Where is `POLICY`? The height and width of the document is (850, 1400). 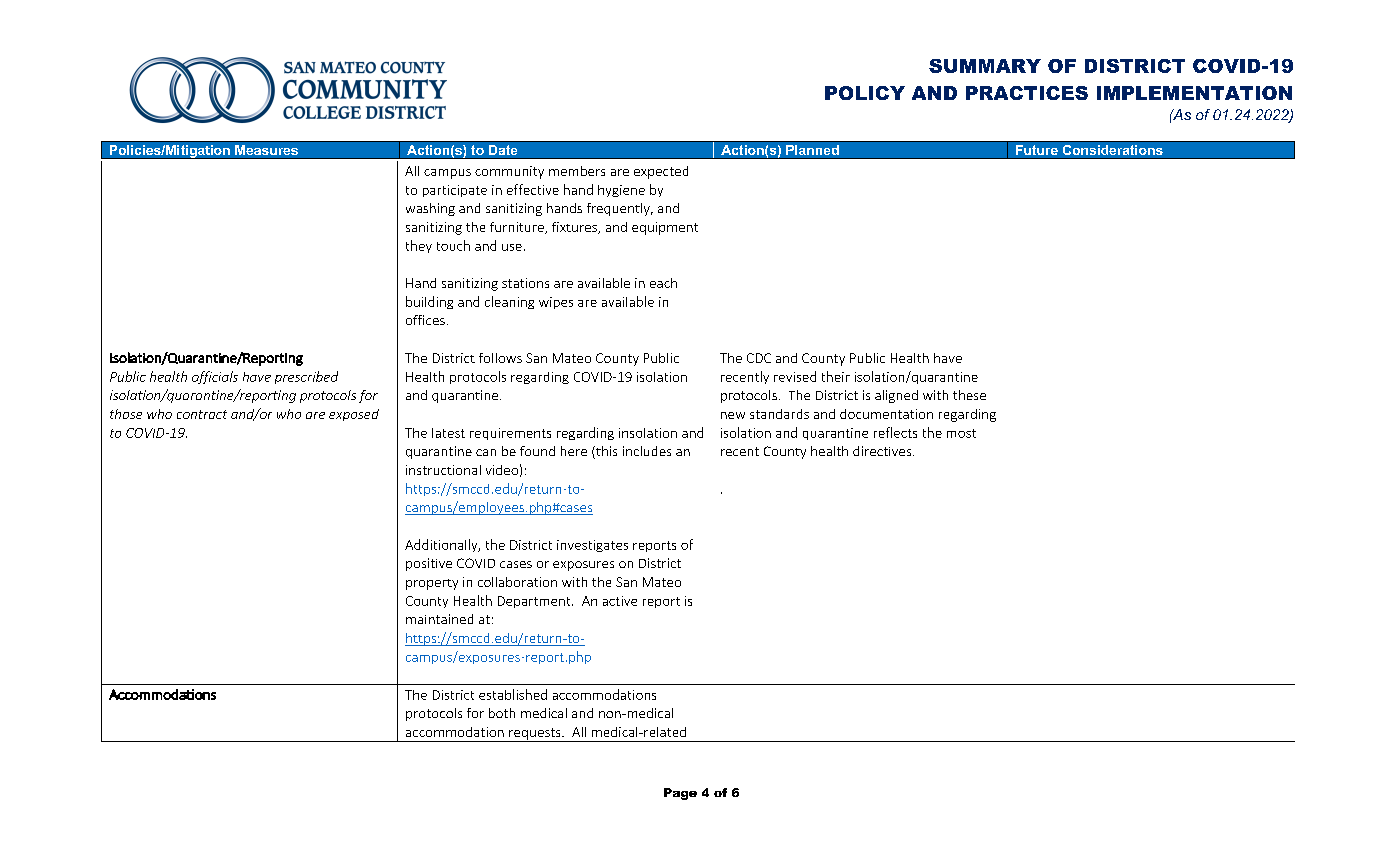
POLICY is located at coordinates (865, 93).
